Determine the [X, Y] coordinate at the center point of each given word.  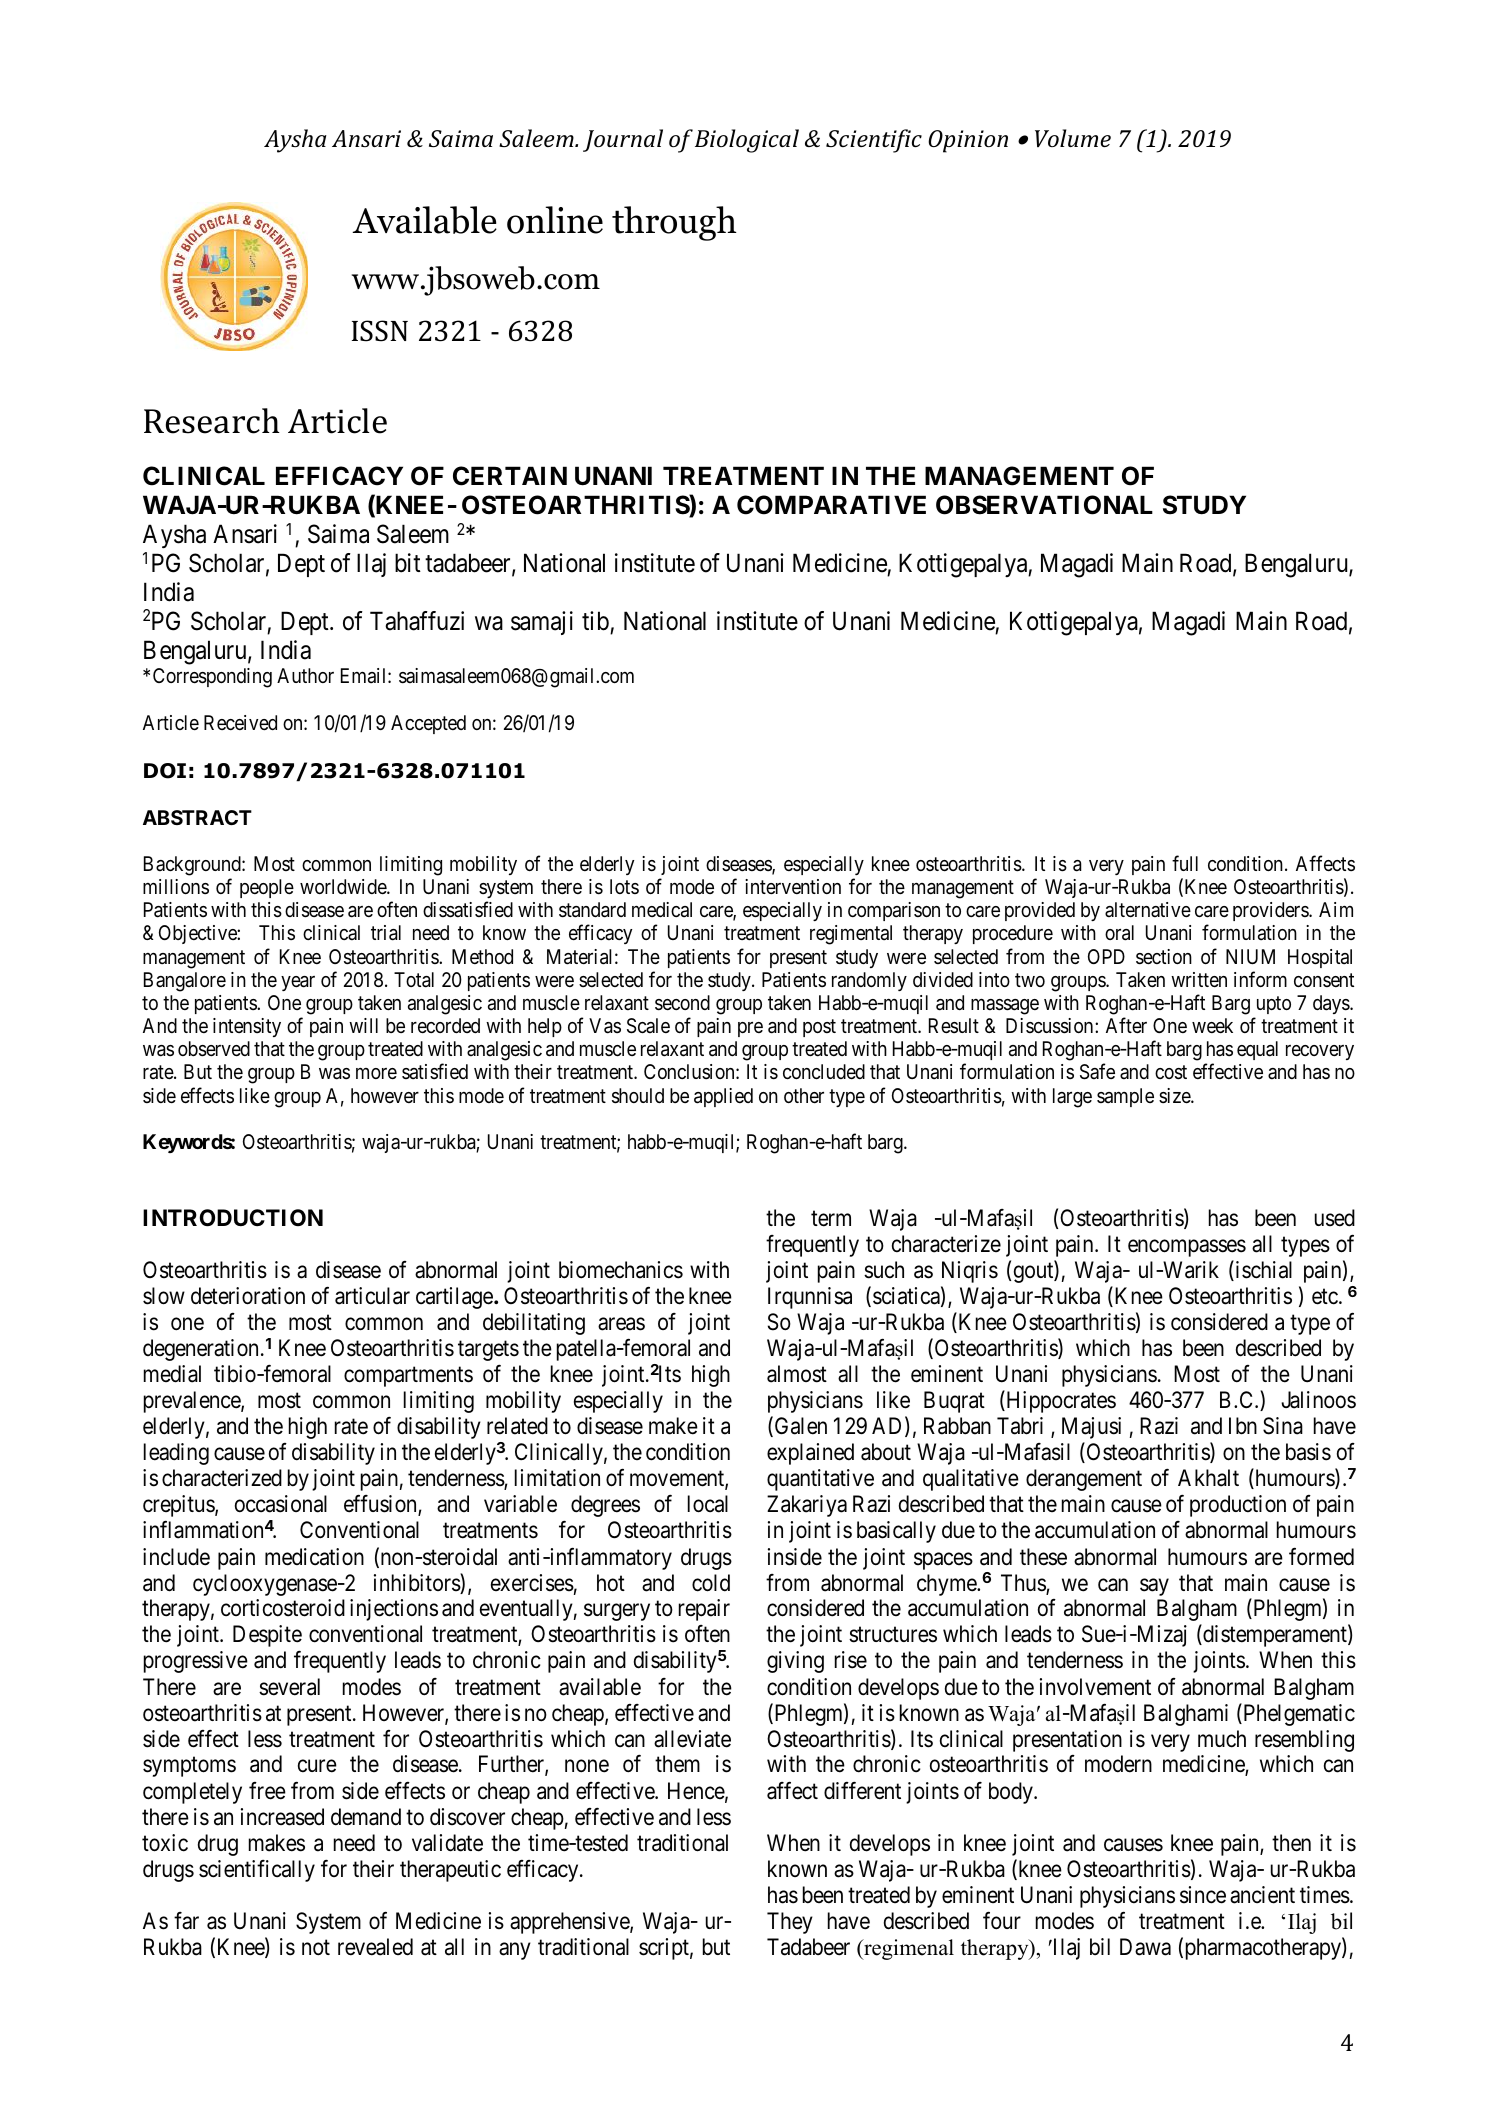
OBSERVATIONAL [1044, 505]
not [316, 1948]
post [819, 1028]
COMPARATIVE [831, 505]
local [708, 1504]
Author [305, 675]
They [790, 1923]
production [1238, 1506]
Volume [1073, 138]
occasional [281, 1504]
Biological [747, 141]
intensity [247, 1027]
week [1212, 1025]
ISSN [380, 331]
